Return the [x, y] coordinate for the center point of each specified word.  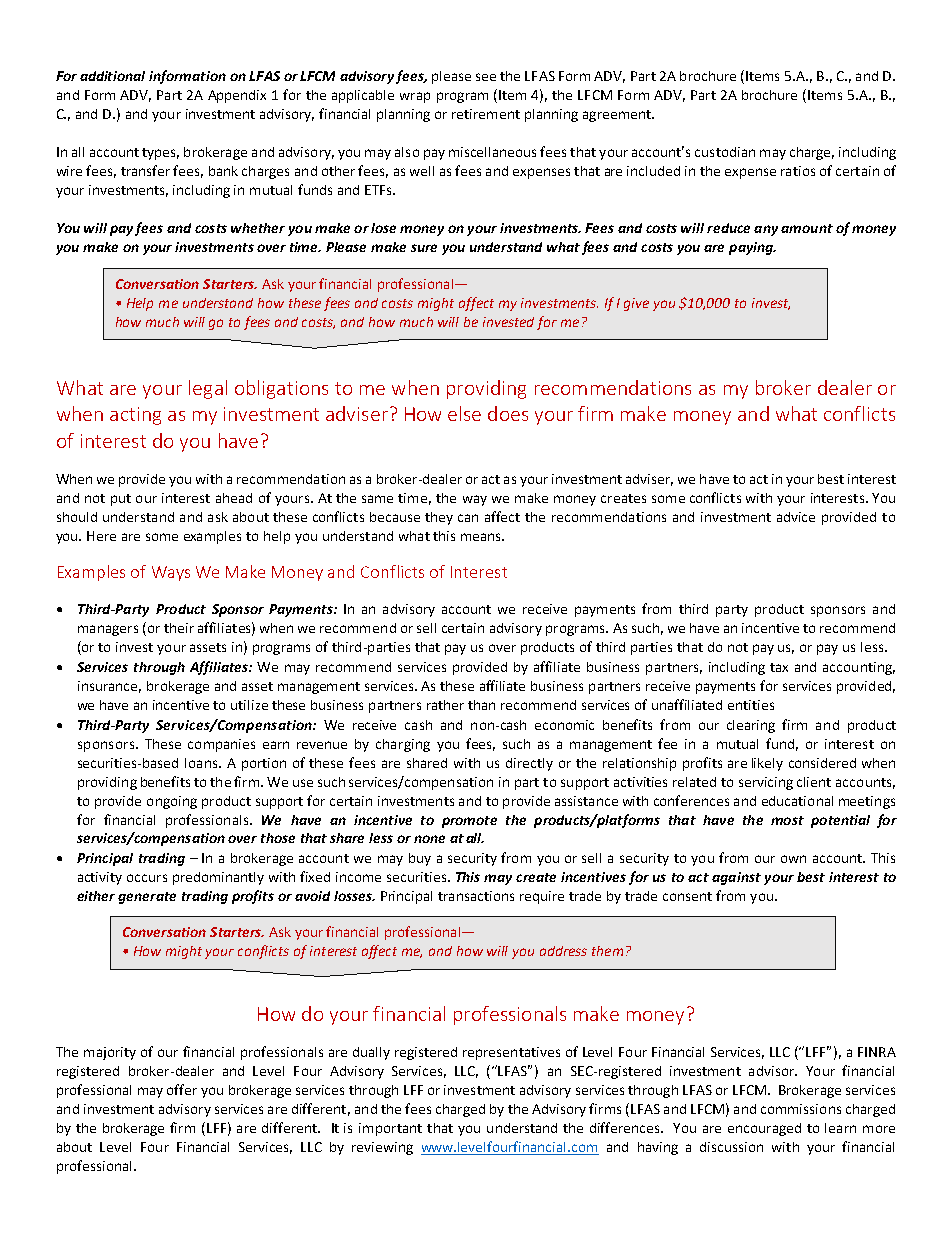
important [390, 1129]
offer [182, 1089]
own [793, 859]
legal [208, 389]
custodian [725, 152]
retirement [486, 114]
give [636, 304]
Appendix [237, 96]
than [481, 705]
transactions [476, 896]
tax [779, 667]
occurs [147, 878]
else [464, 413]
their [179, 628]
